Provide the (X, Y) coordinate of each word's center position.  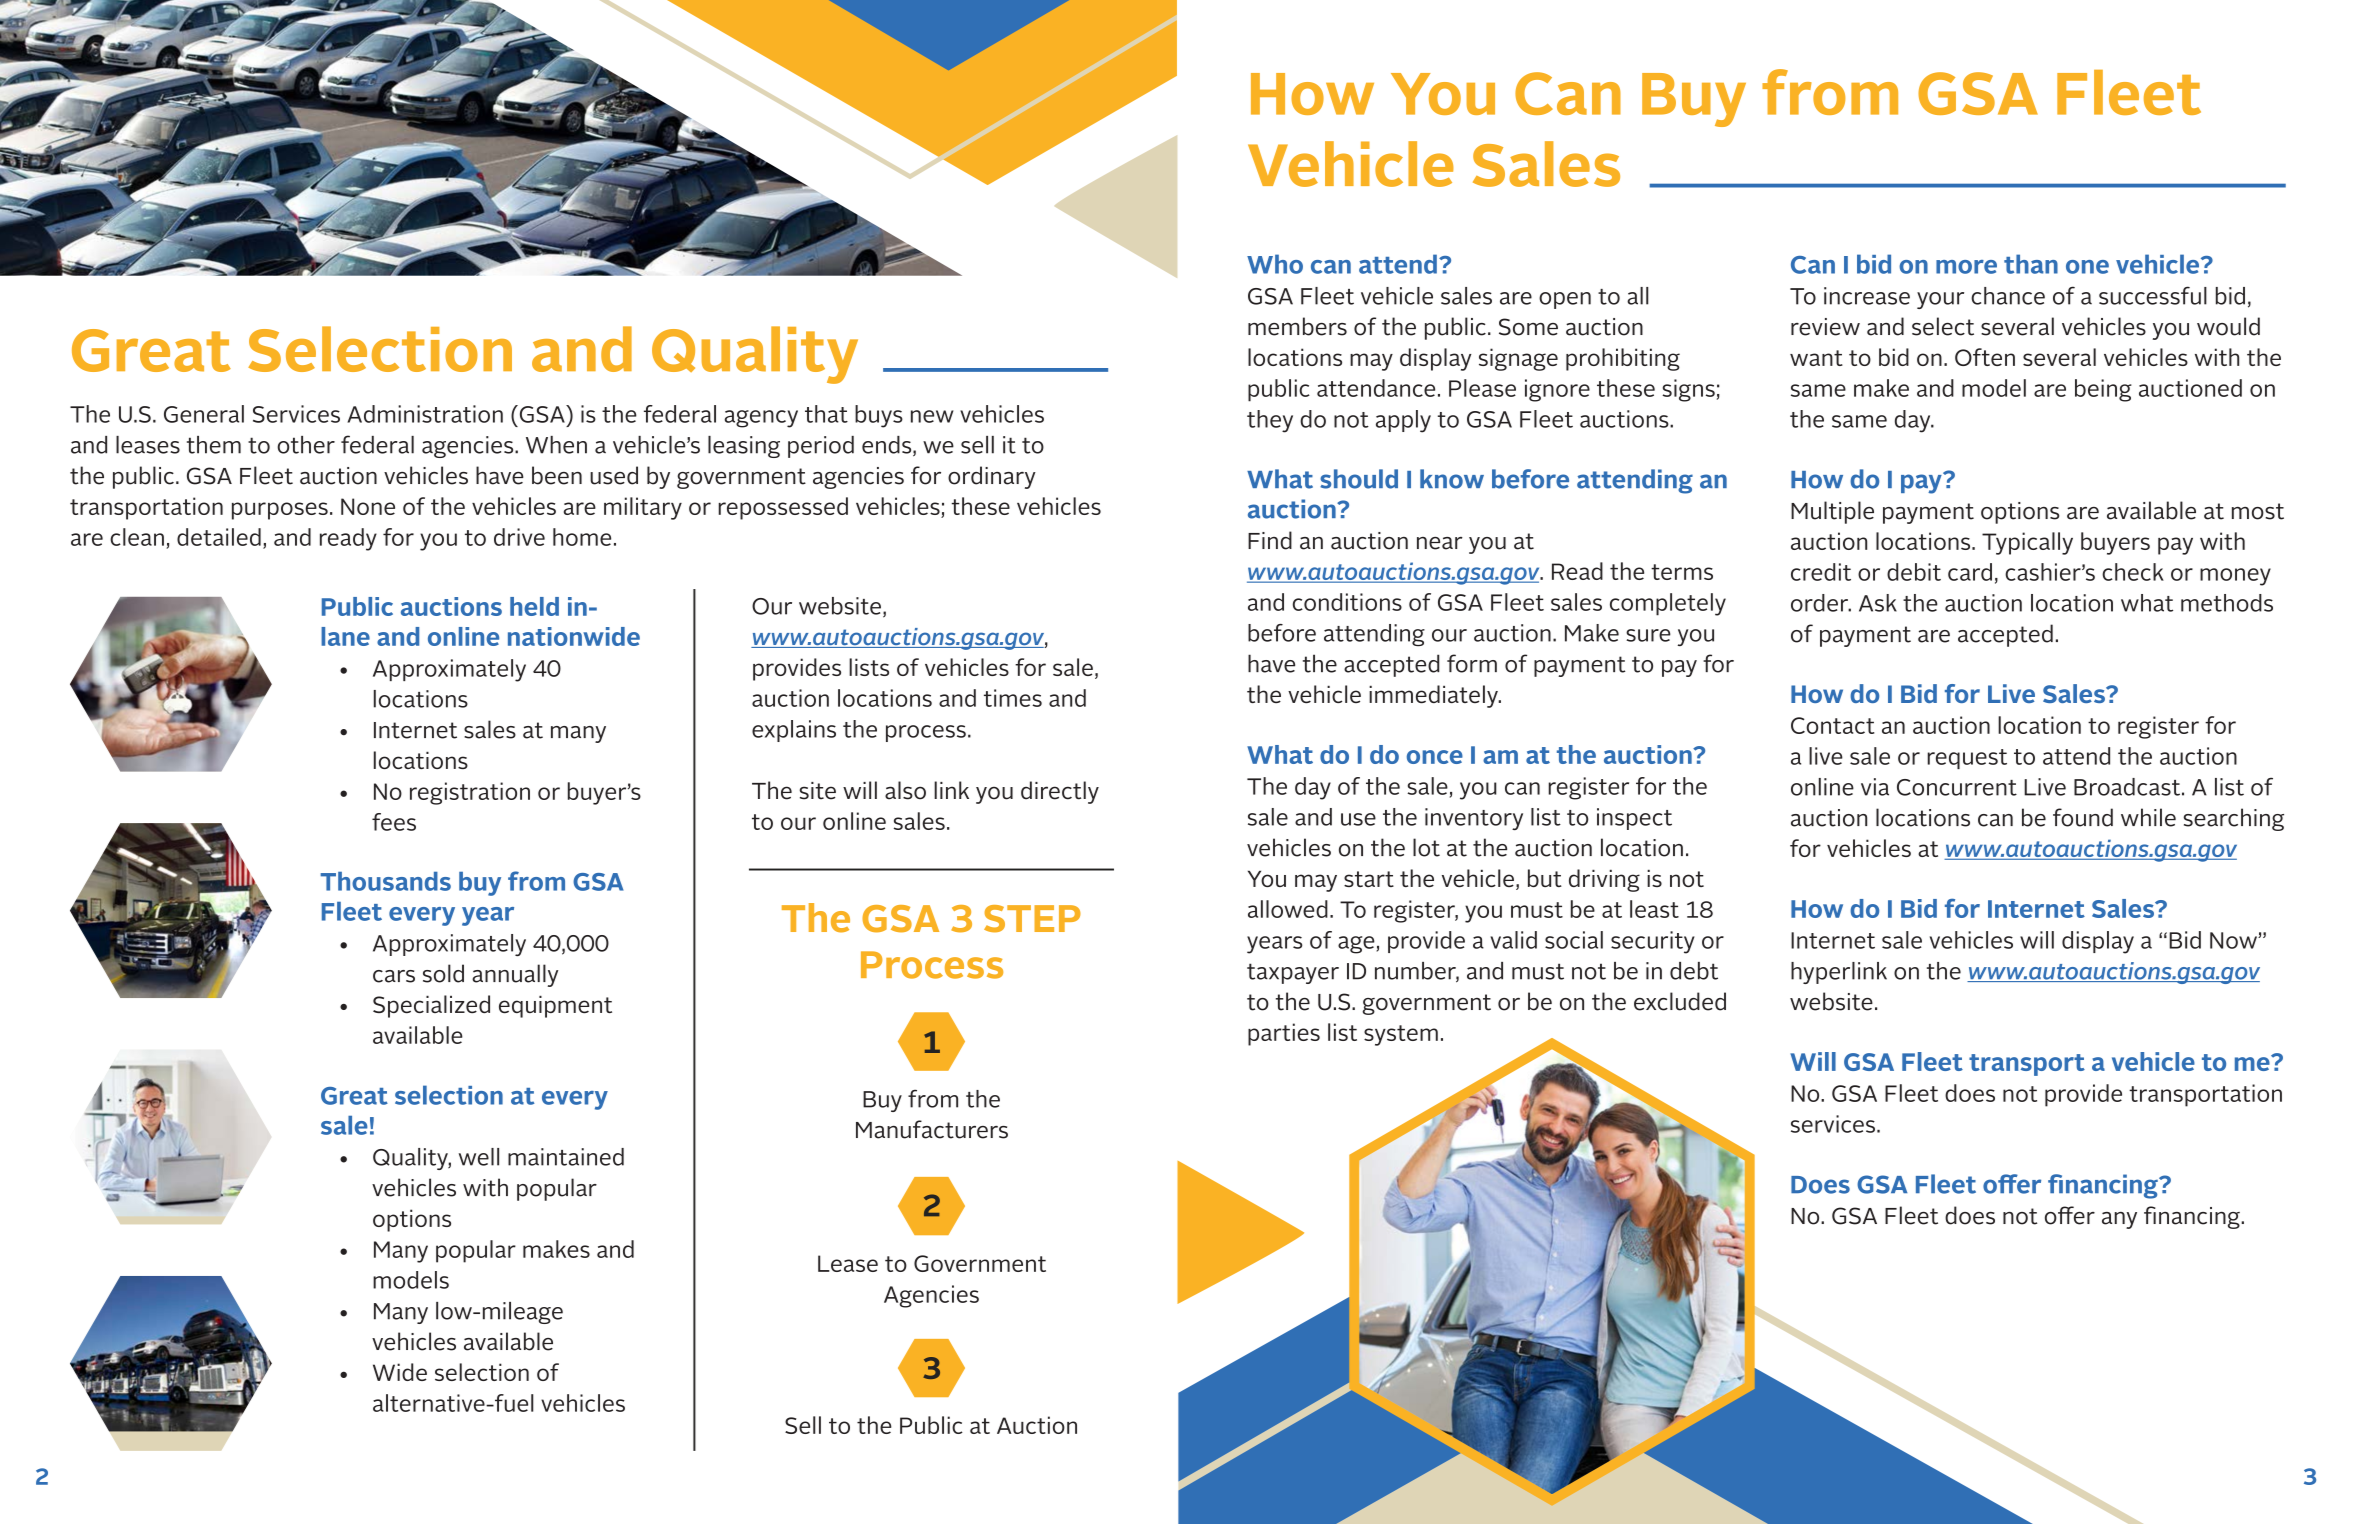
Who (1275, 264)
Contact (1832, 725)
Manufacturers (932, 1129)
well (479, 1157)
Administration (425, 414)
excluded (1680, 1001)
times (1013, 698)
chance (2008, 296)
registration (470, 793)
